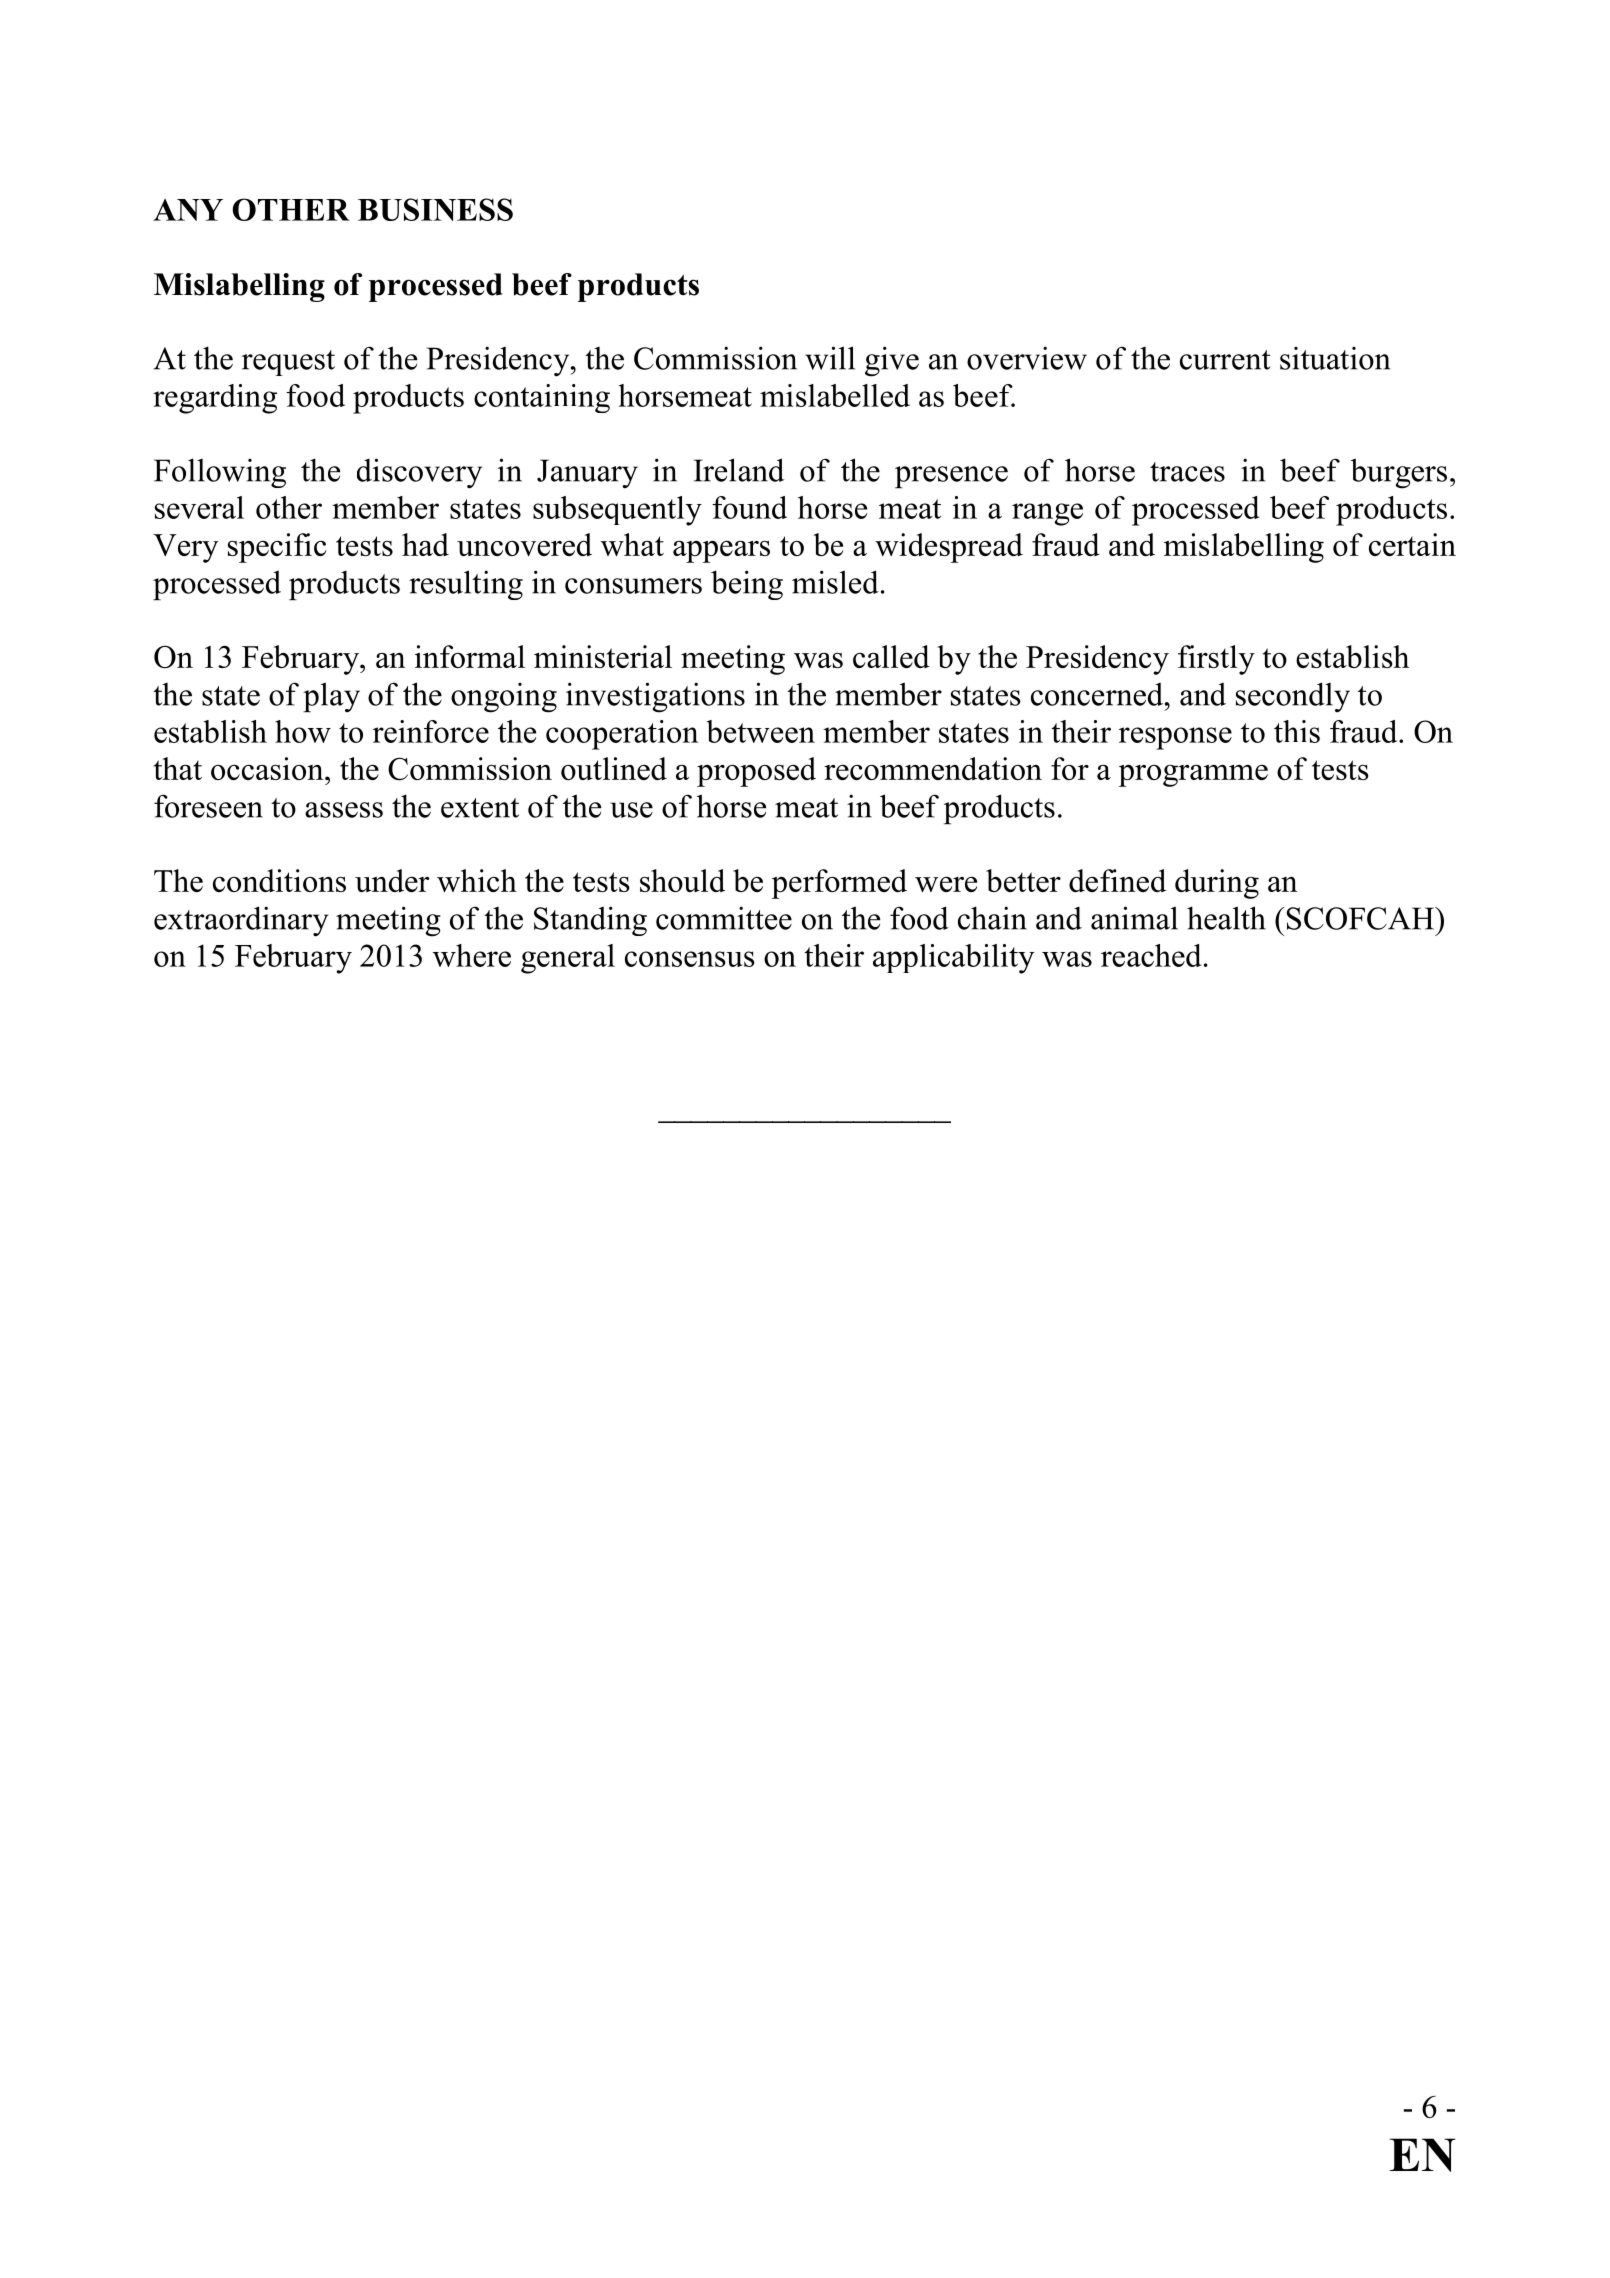  What do you see at coordinates (891, 656) in the screenshot?
I see `called` at bounding box center [891, 656].
